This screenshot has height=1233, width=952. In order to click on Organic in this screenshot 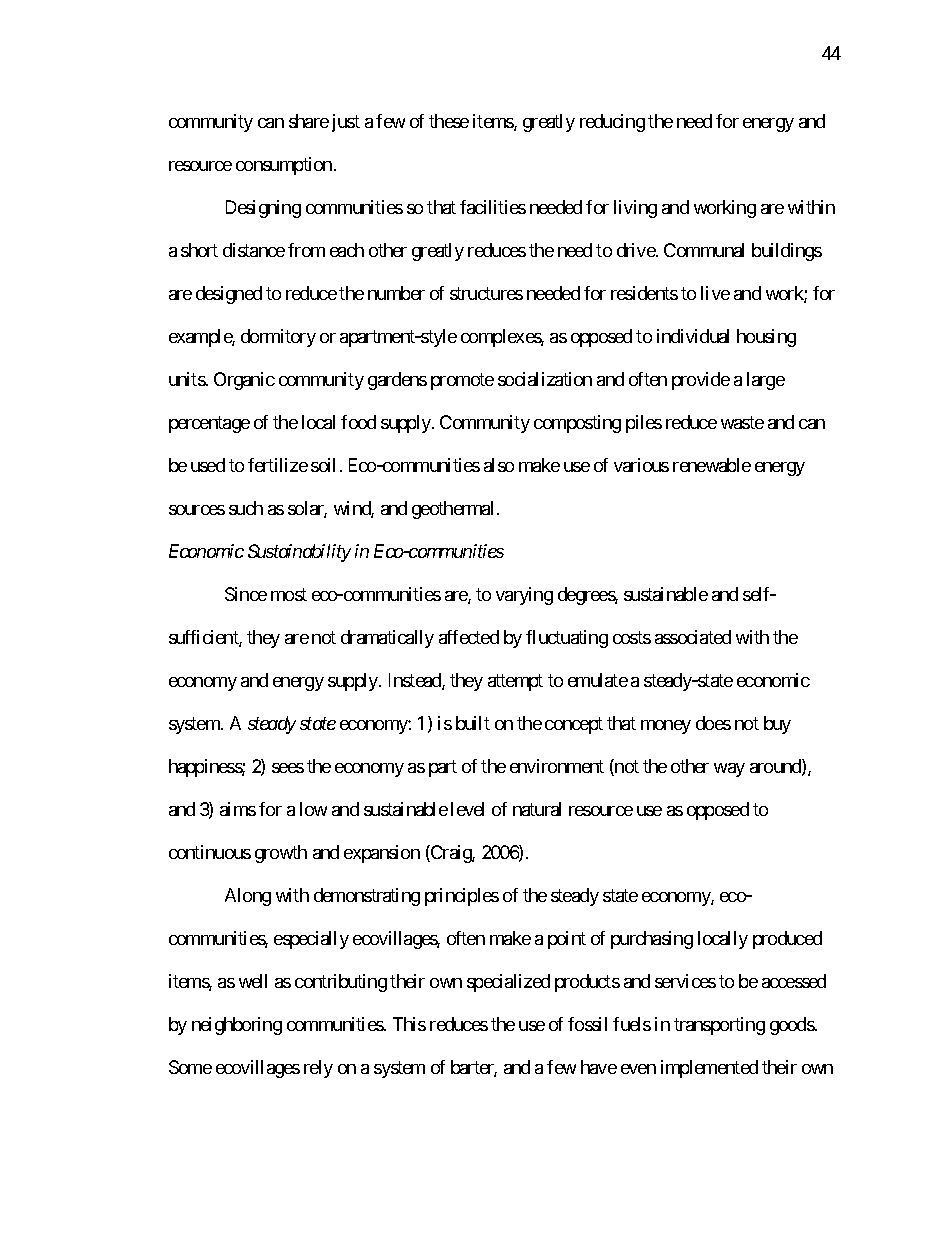, I will do `click(244, 381)`.
